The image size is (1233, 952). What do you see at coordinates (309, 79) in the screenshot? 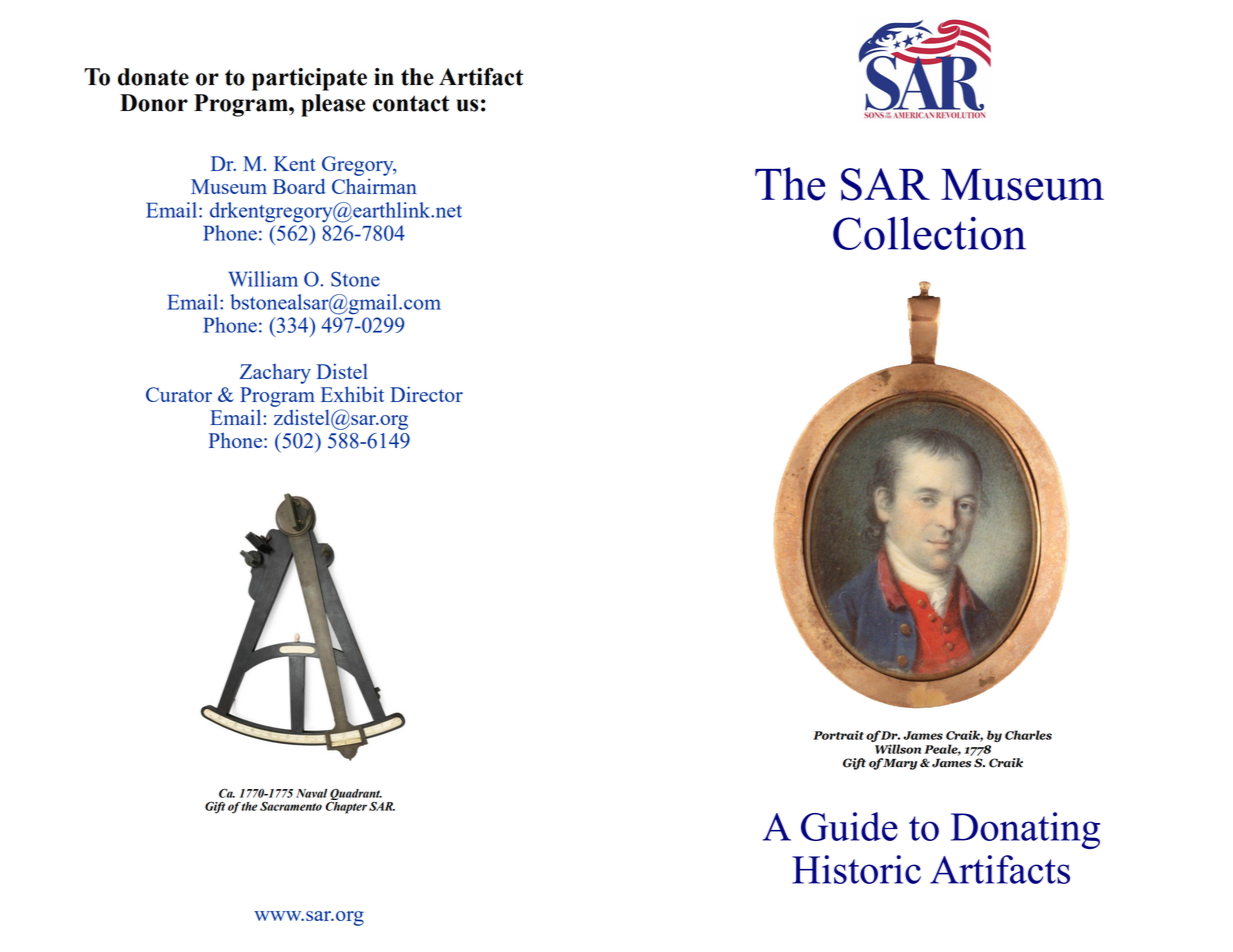
I see `participate` at bounding box center [309, 79].
